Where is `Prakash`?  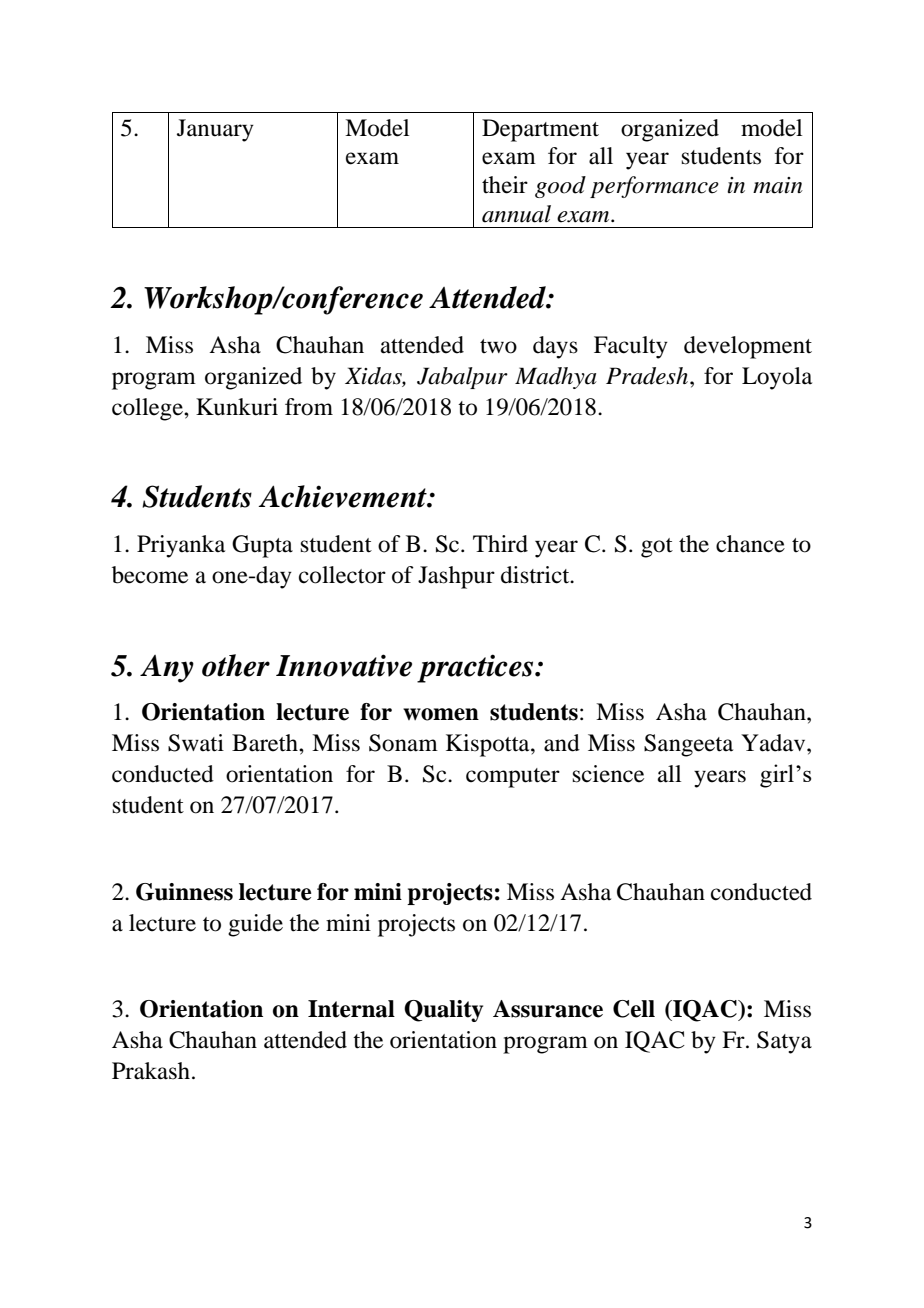 Prakash is located at coordinates (151, 1071).
